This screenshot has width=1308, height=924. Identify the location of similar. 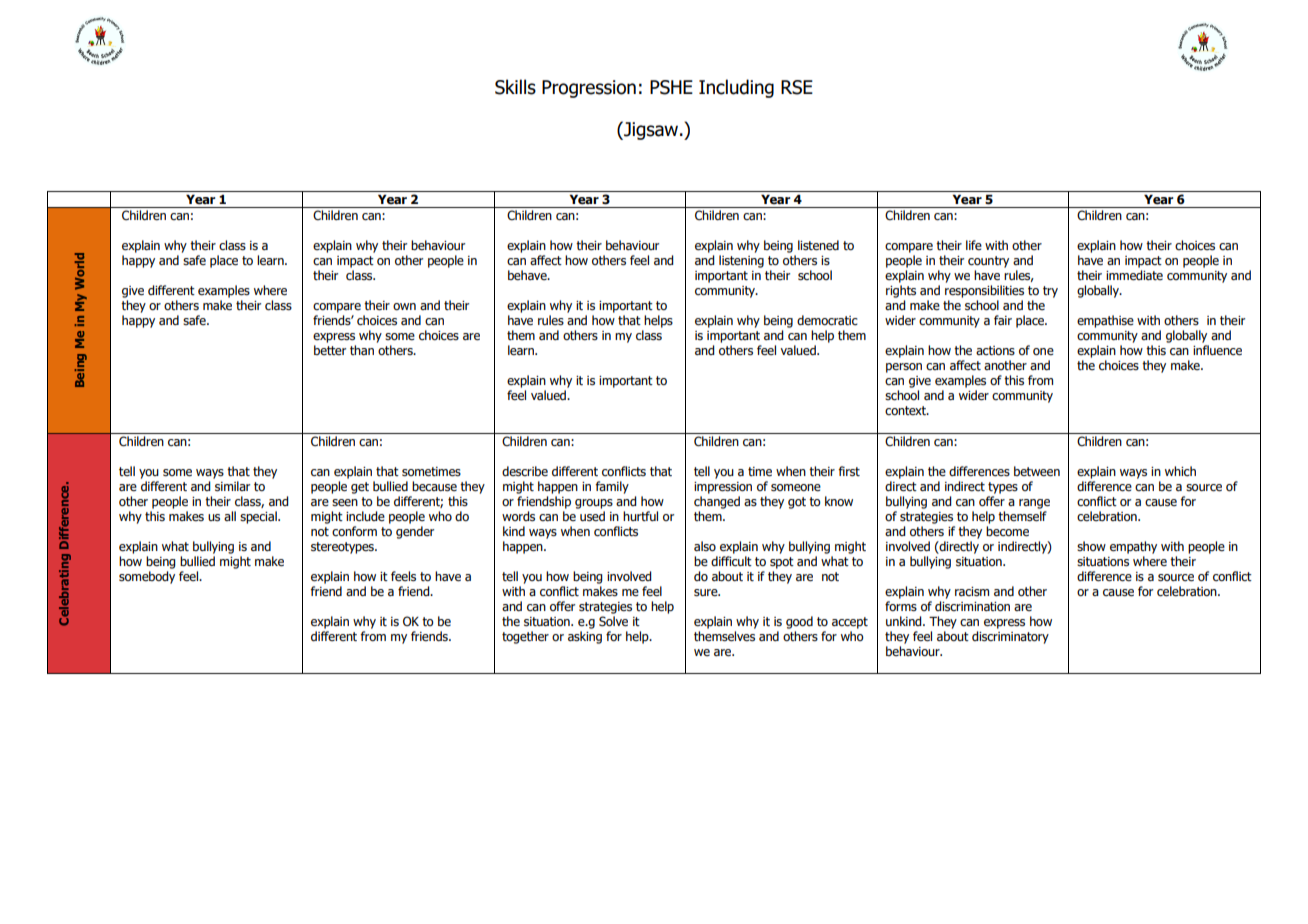
(232, 486).
